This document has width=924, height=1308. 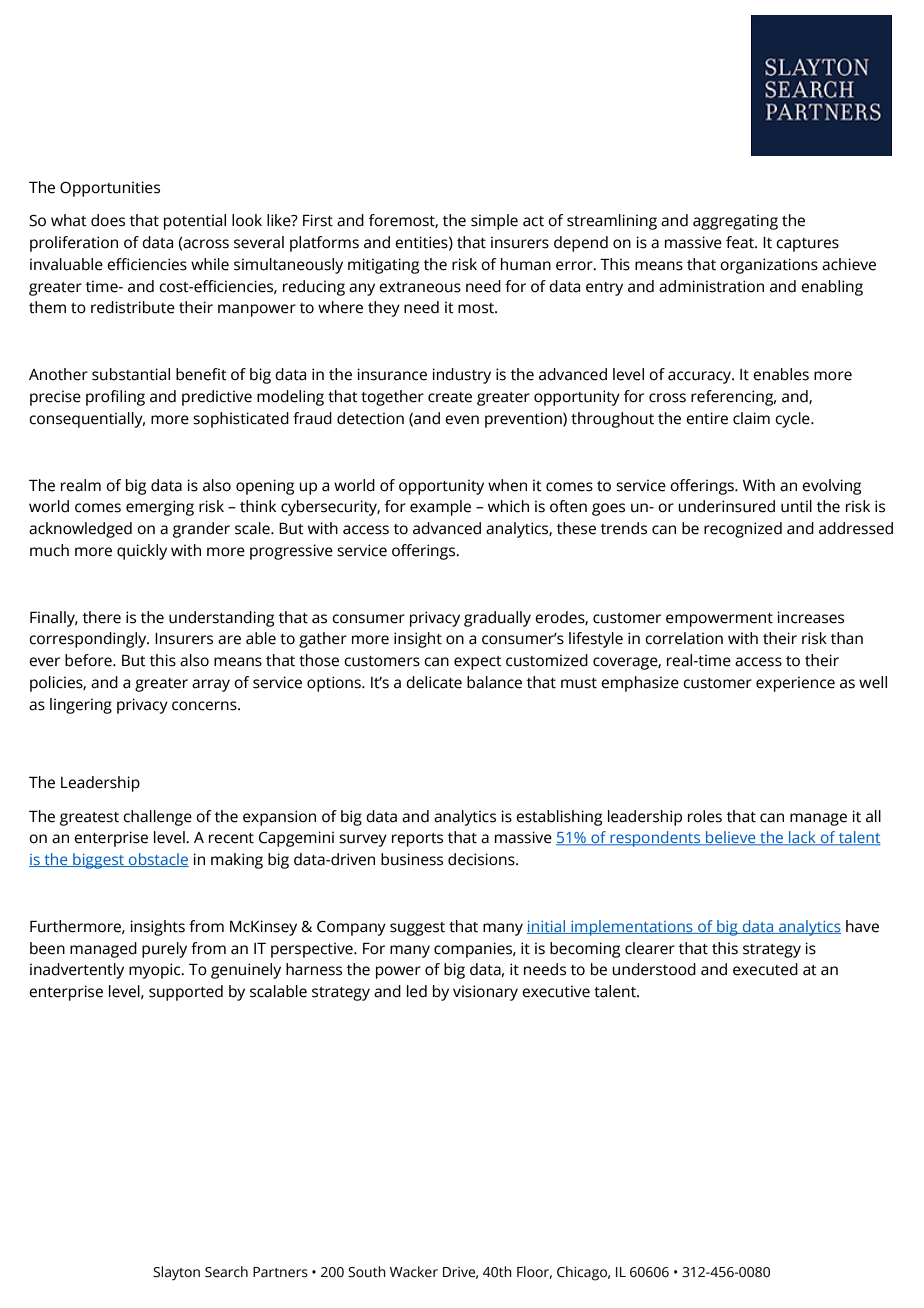 What do you see at coordinates (226, 1272) in the document?
I see `Search` at bounding box center [226, 1272].
